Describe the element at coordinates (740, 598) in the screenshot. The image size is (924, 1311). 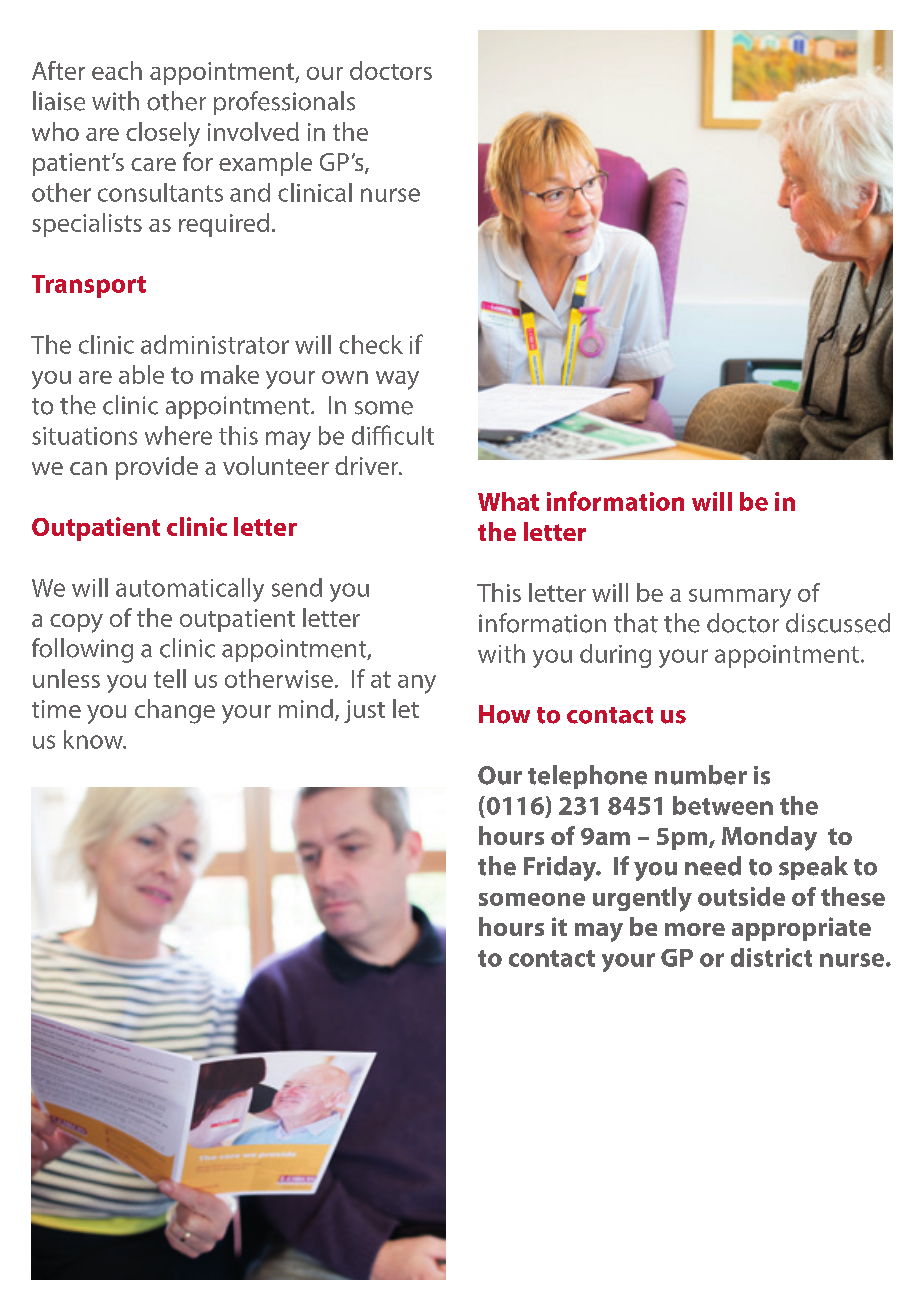
I see `summary` at that location.
